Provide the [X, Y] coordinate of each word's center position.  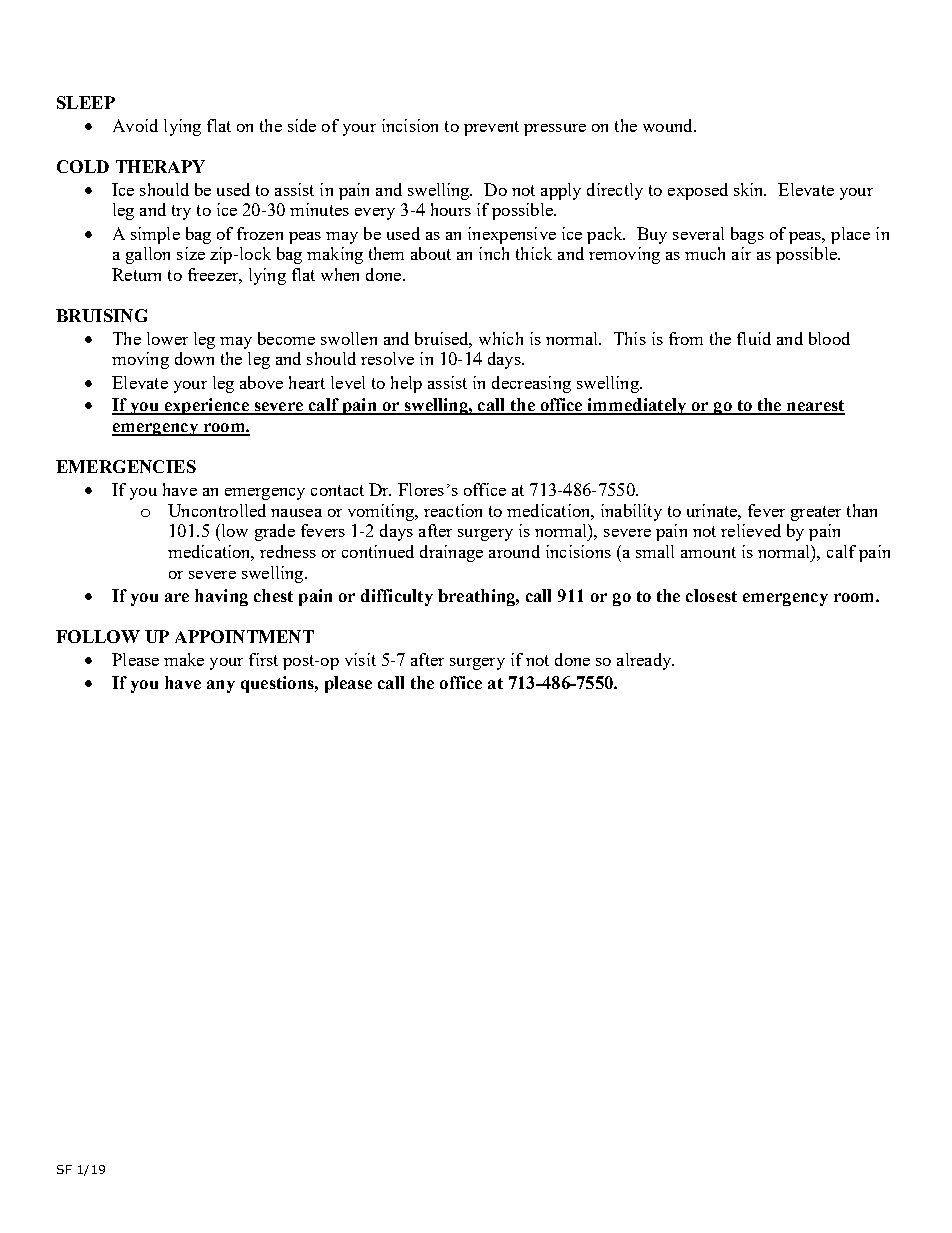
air [741, 253]
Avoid [135, 125]
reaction [453, 510]
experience [206, 406]
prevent [491, 128]
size [191, 253]
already [645, 661]
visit [360, 659]
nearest [815, 407]
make [184, 659]
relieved [751, 530]
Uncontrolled [217, 510]
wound [669, 125]
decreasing [531, 384]
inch [494, 253]
